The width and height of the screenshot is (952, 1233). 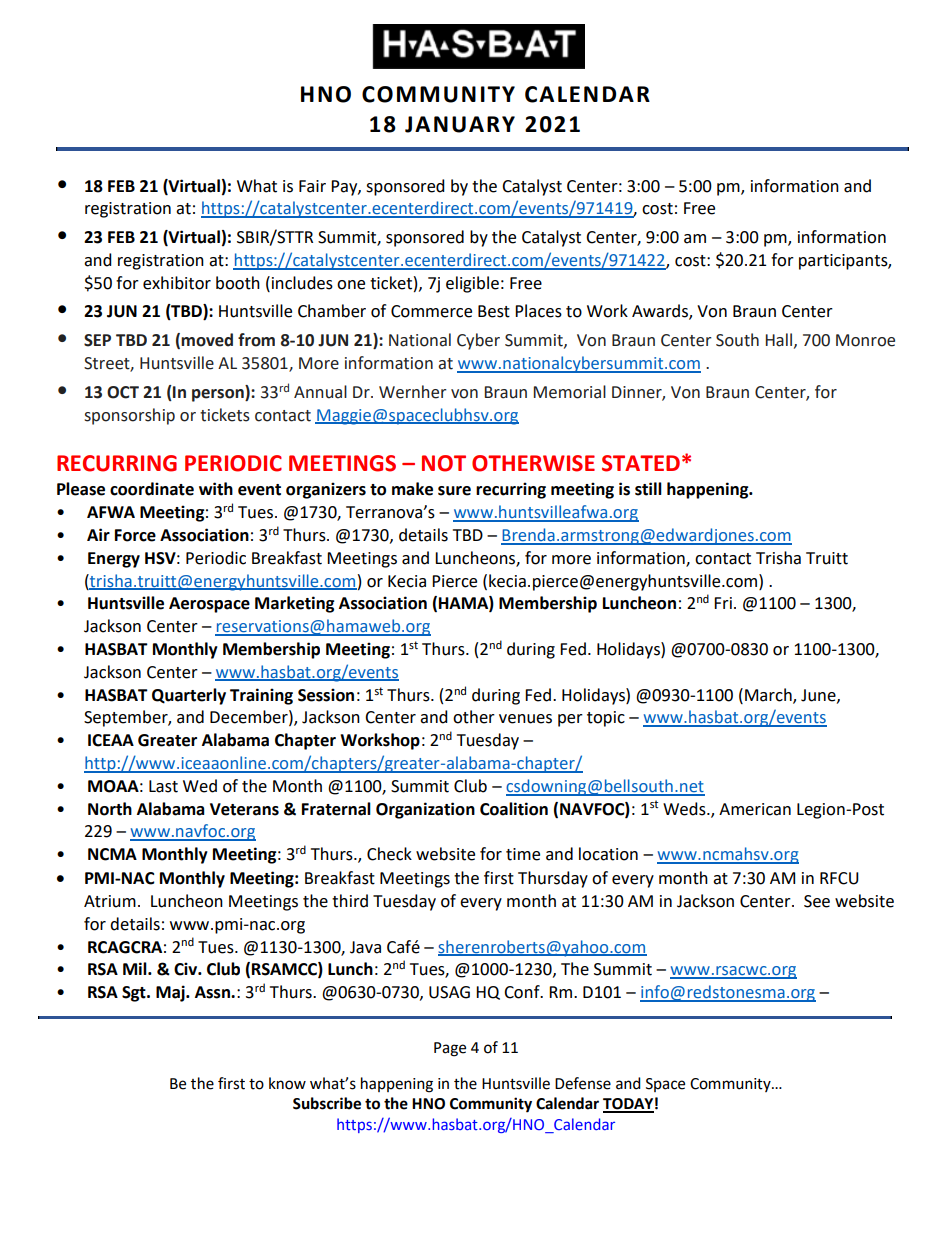 What do you see at coordinates (723, 603) in the screenshot?
I see `Fri` at bounding box center [723, 603].
